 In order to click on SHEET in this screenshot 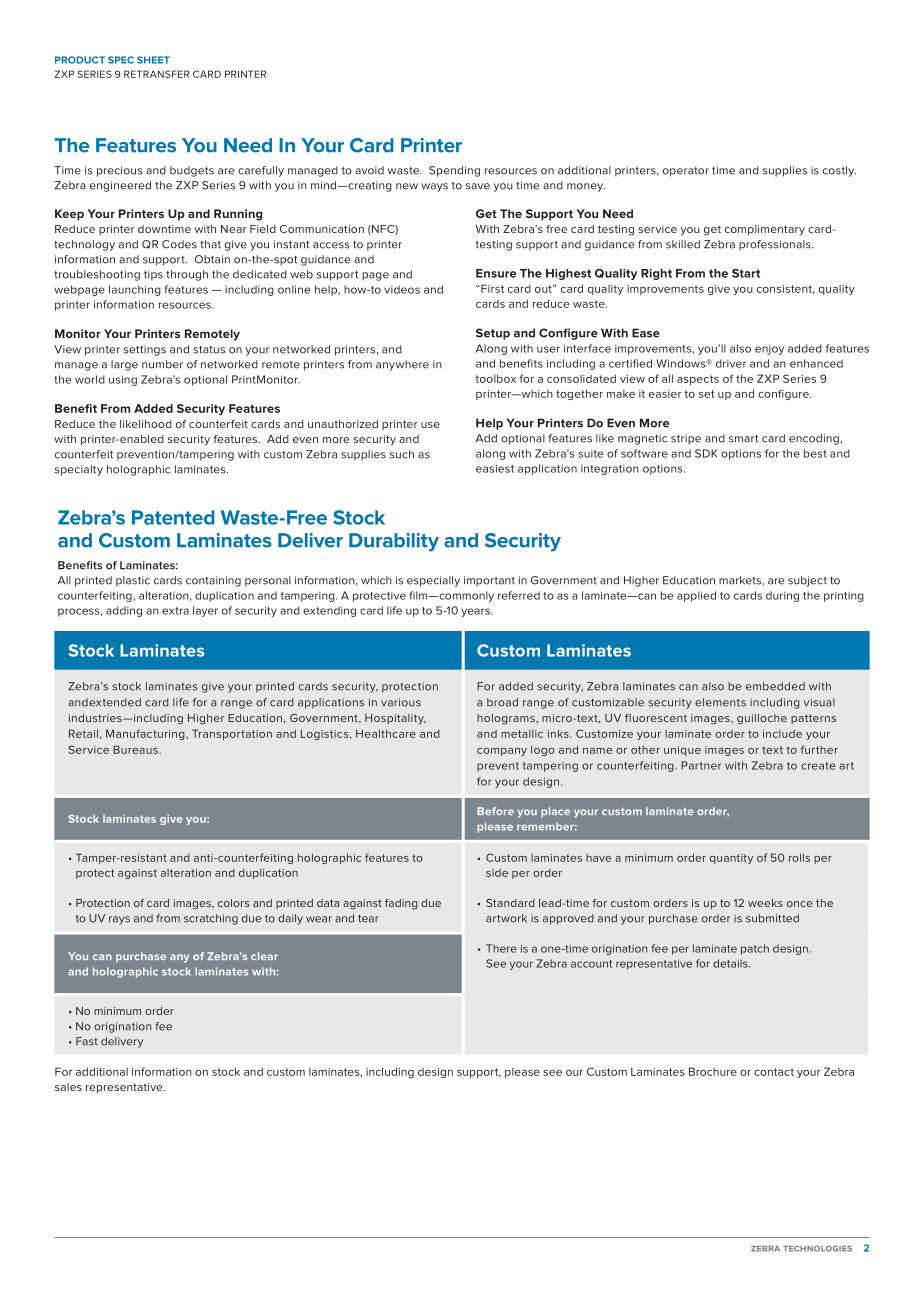, I will do `click(153, 60)`.
